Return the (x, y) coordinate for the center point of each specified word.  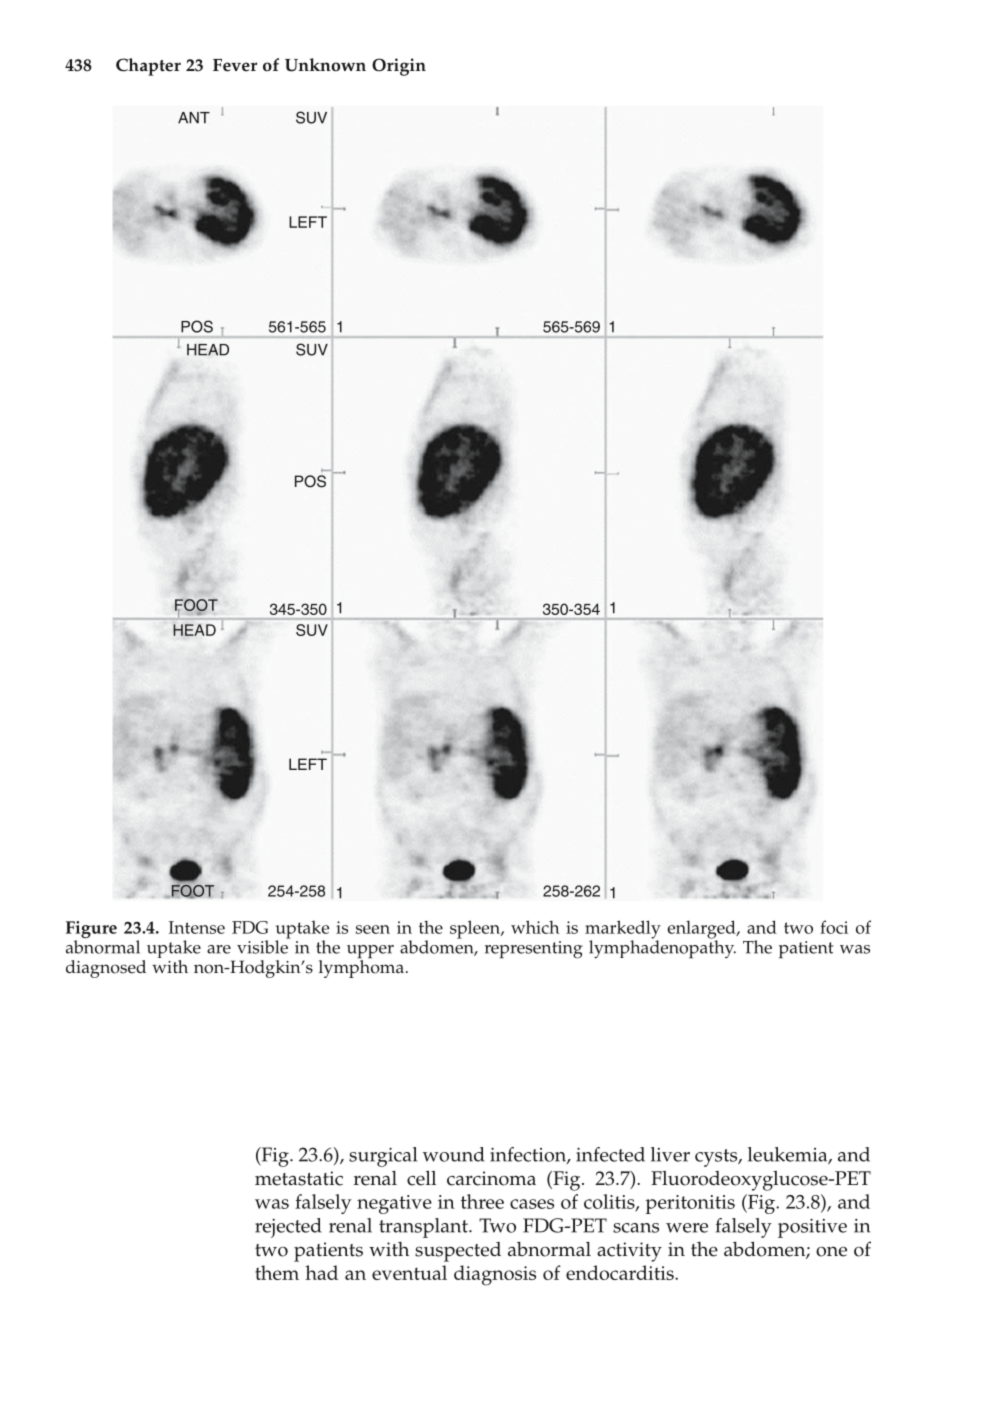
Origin (399, 67)
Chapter (148, 67)
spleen (476, 929)
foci (834, 927)
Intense (197, 927)
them (277, 1272)
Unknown (325, 65)
